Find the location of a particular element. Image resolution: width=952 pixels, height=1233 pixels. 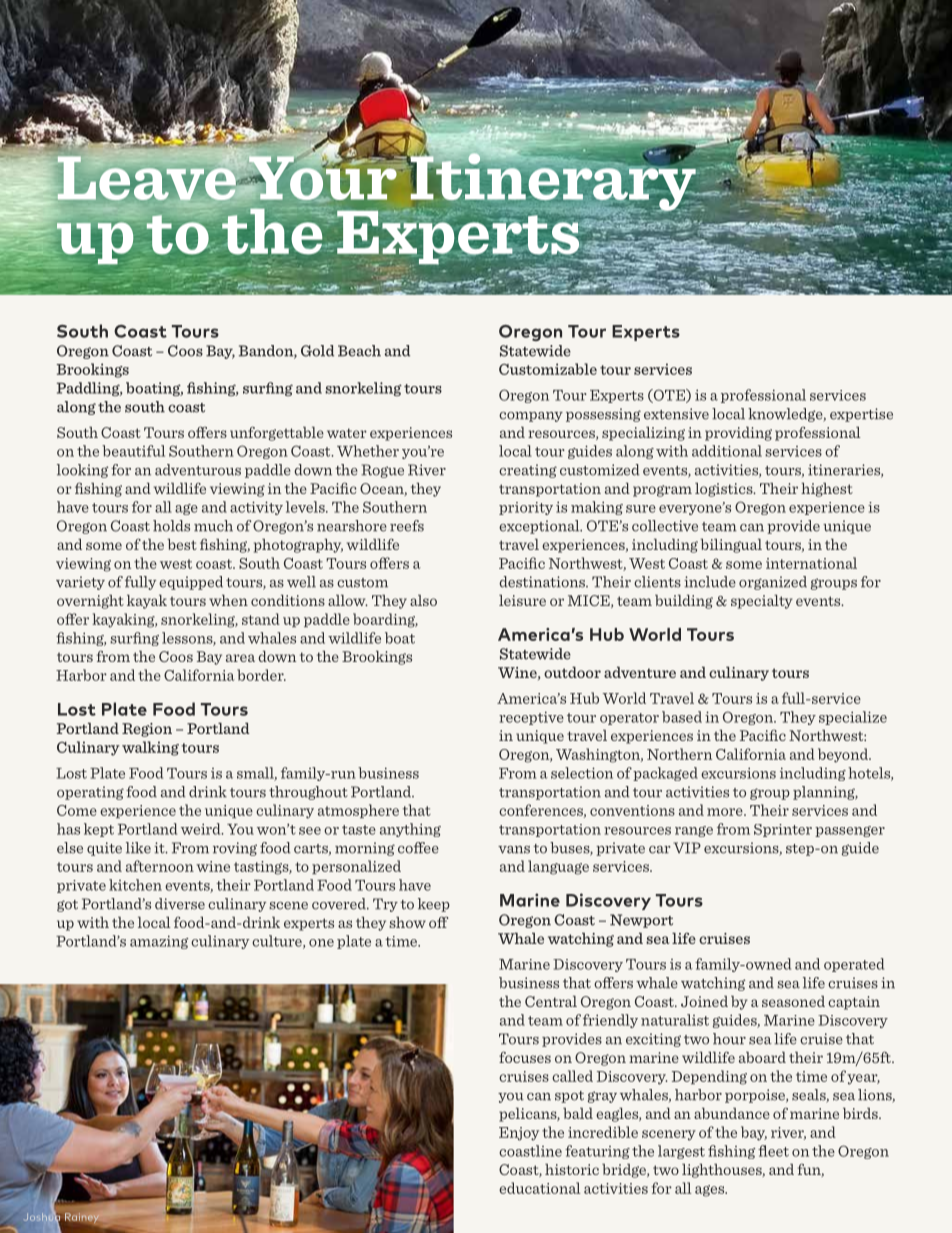

Enjoy is located at coordinates (519, 1134).
